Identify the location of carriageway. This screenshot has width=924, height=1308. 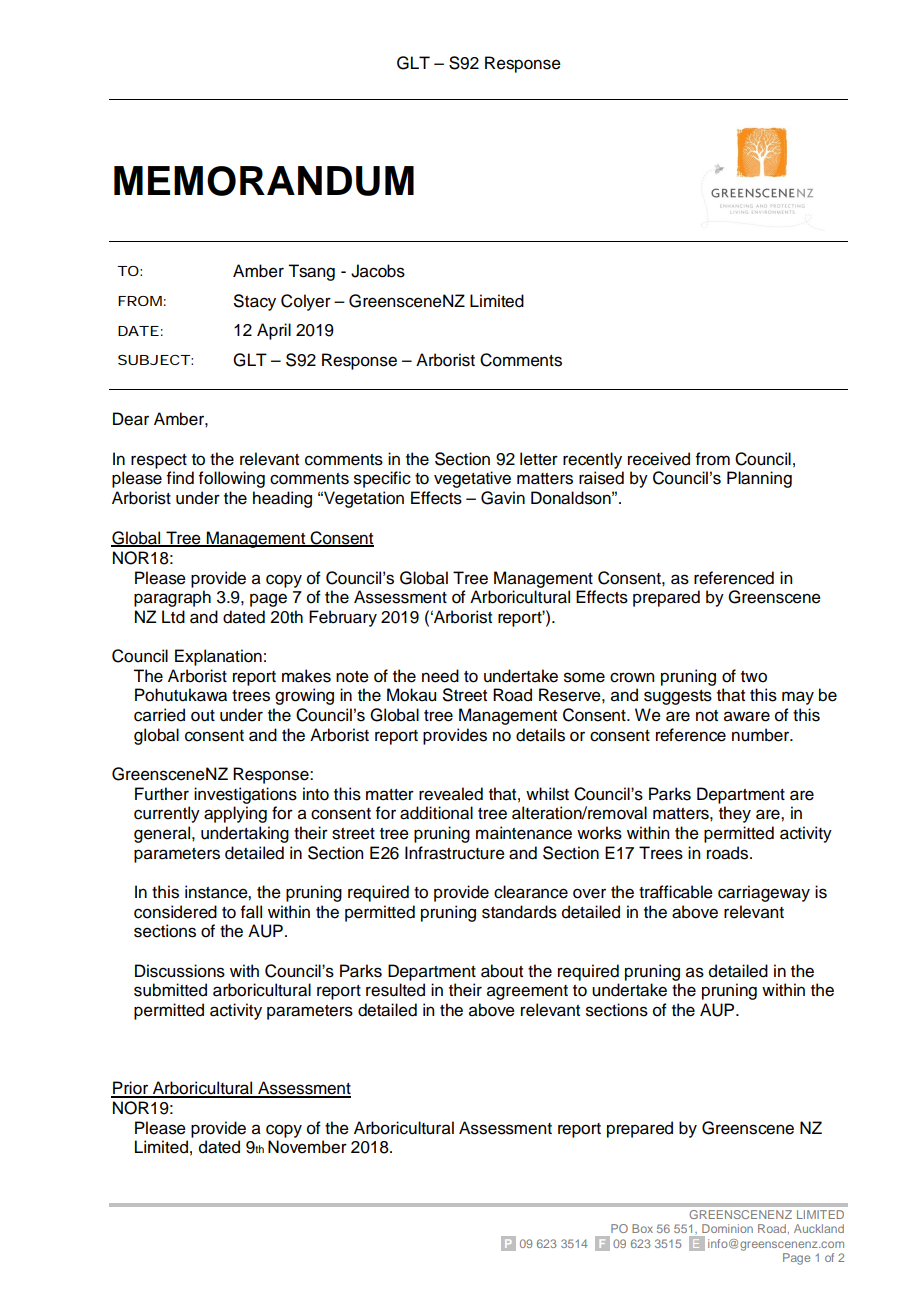
(764, 893).
